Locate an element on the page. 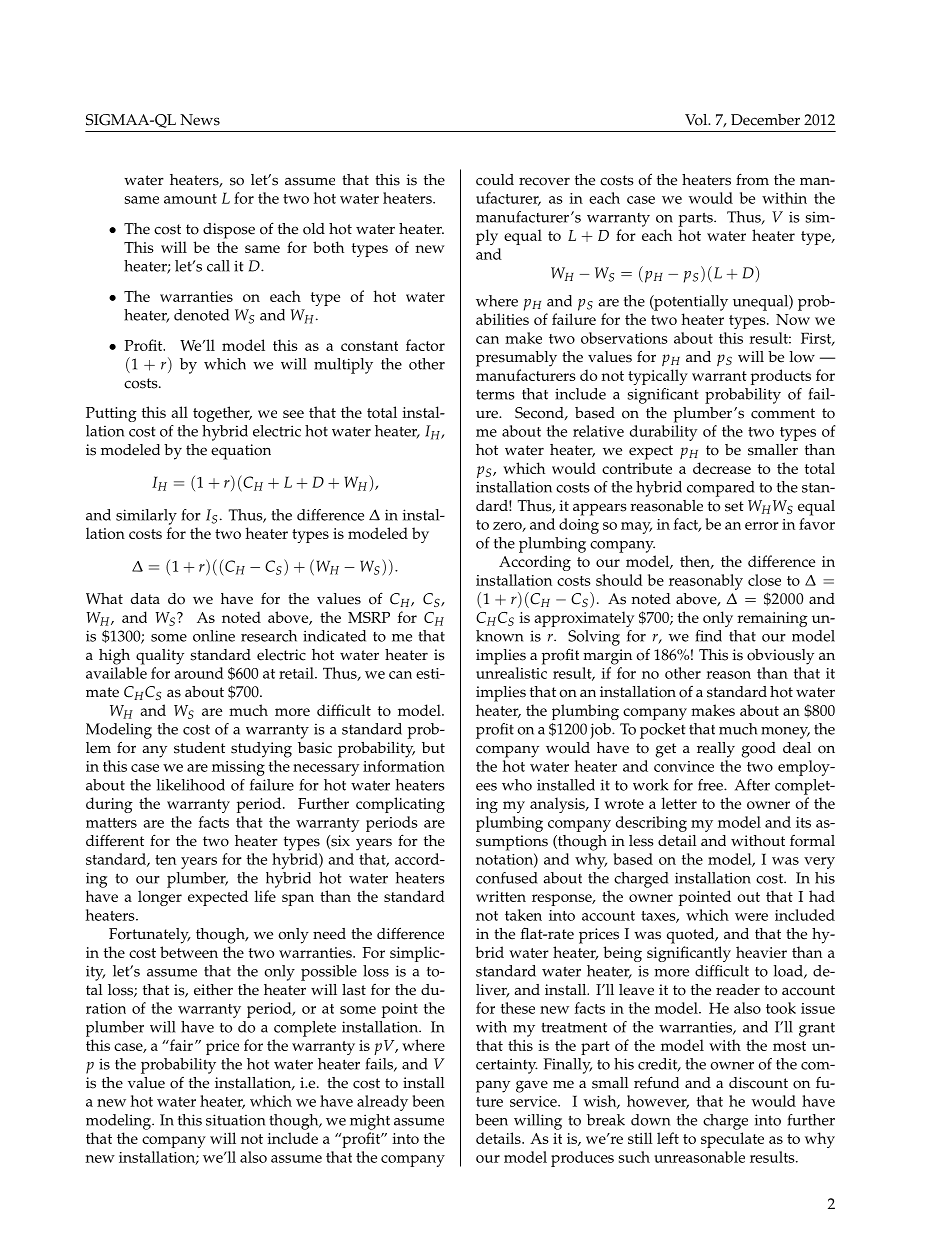 This page has height=1233, width=952. from is located at coordinates (752, 179).
